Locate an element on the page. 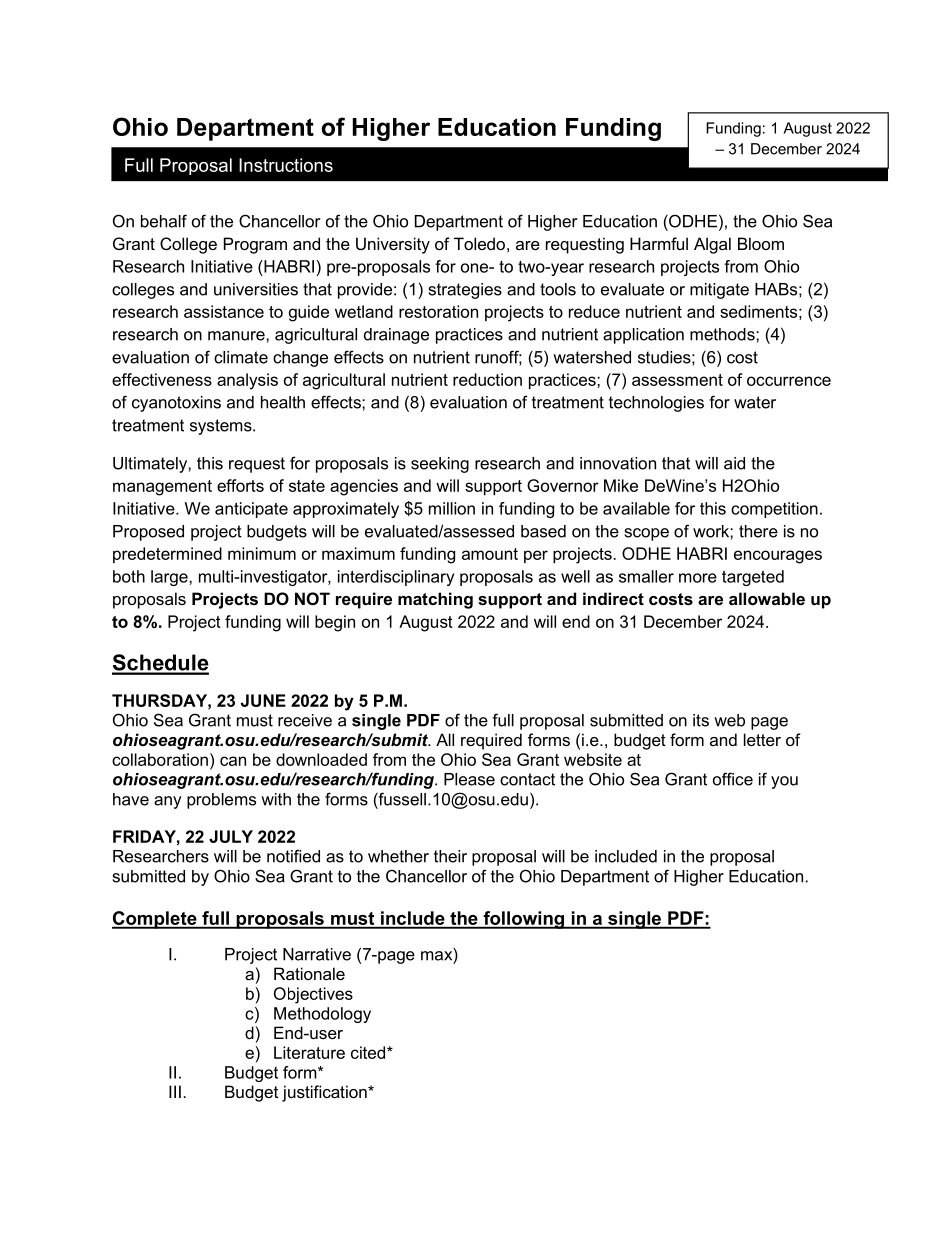 This image has height=1233, width=952. office is located at coordinates (733, 779).
